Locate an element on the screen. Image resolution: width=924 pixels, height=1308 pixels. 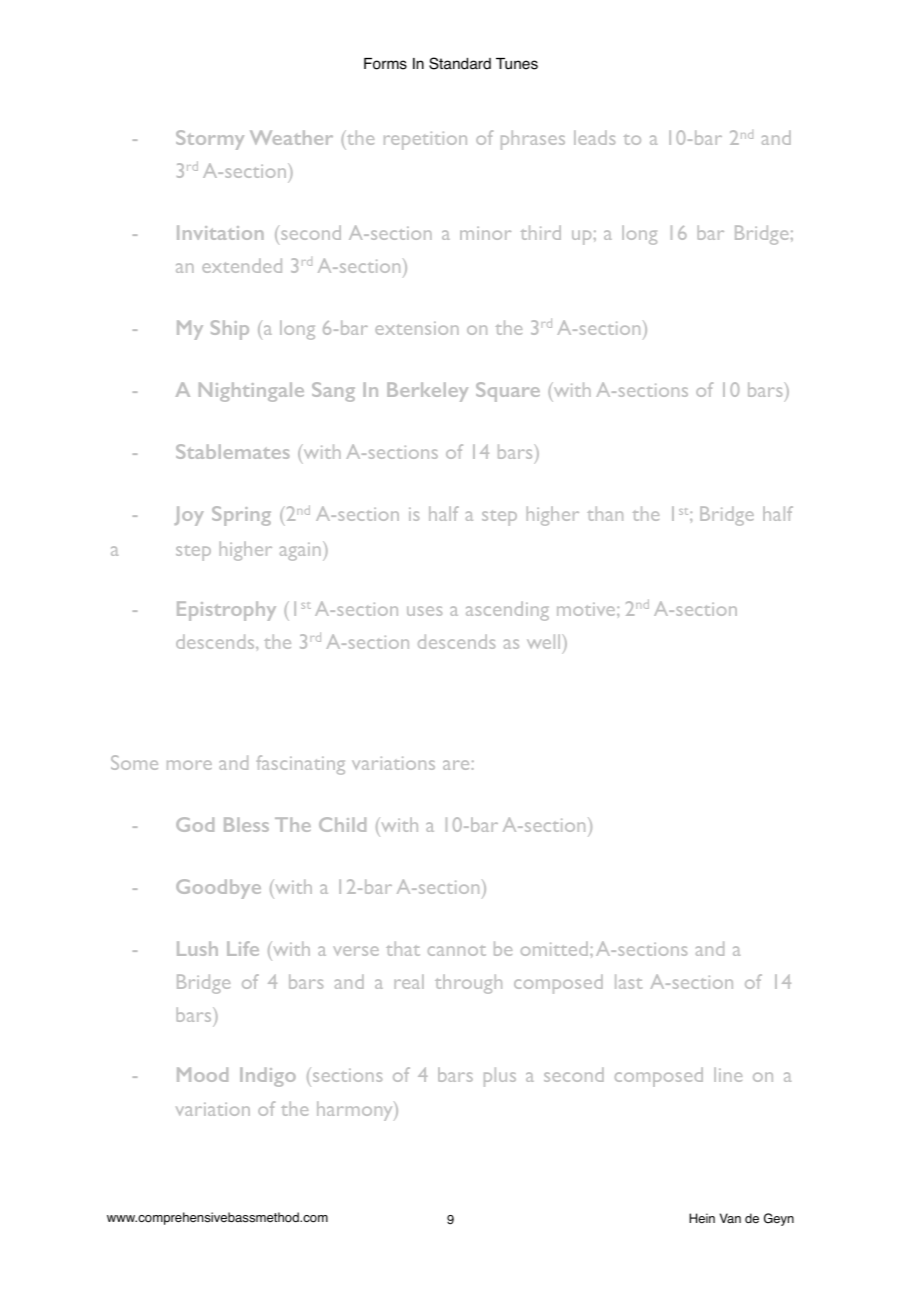
well is located at coordinates (545, 641).
